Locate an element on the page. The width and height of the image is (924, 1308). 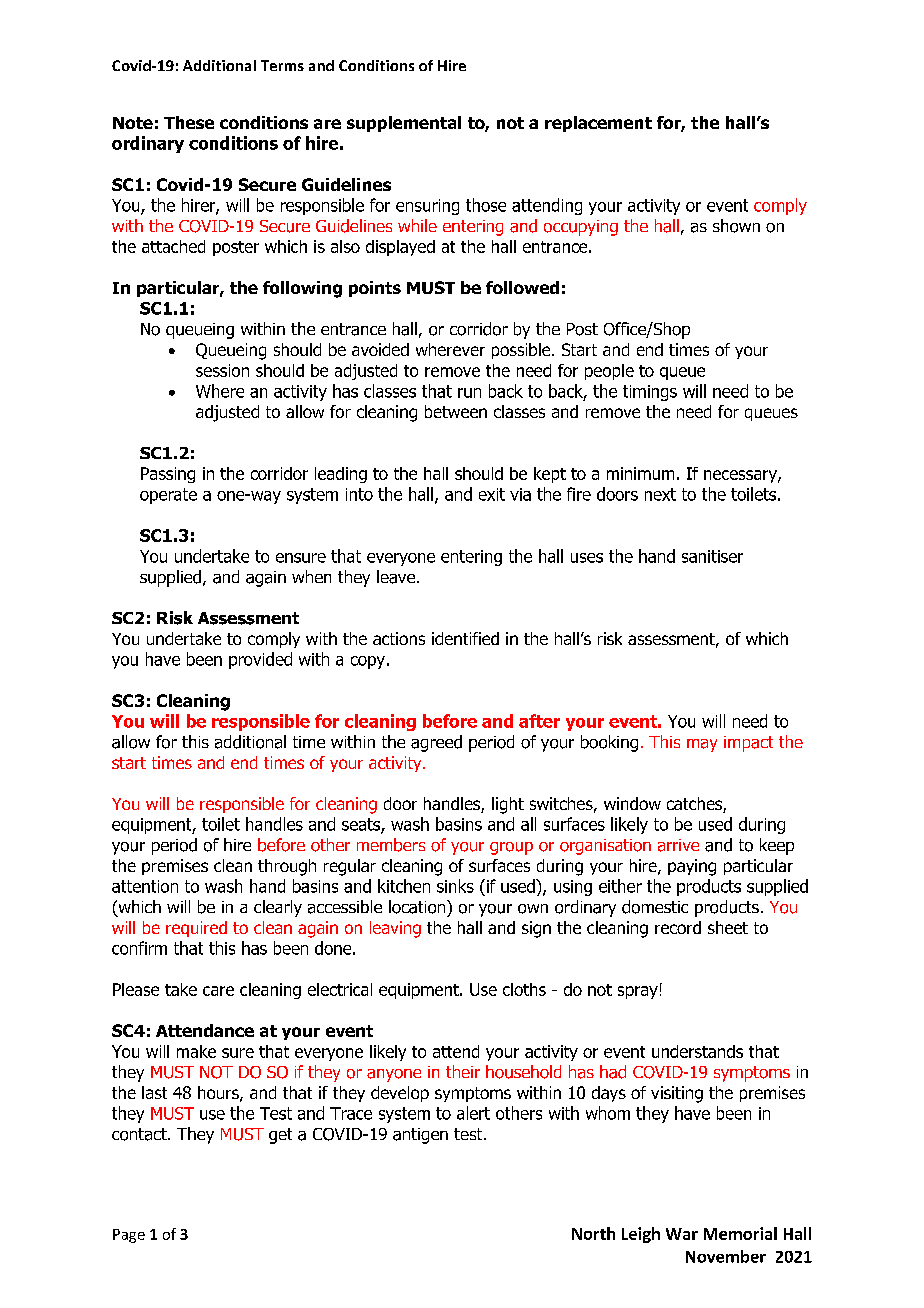
identified is located at coordinates (465, 638).
